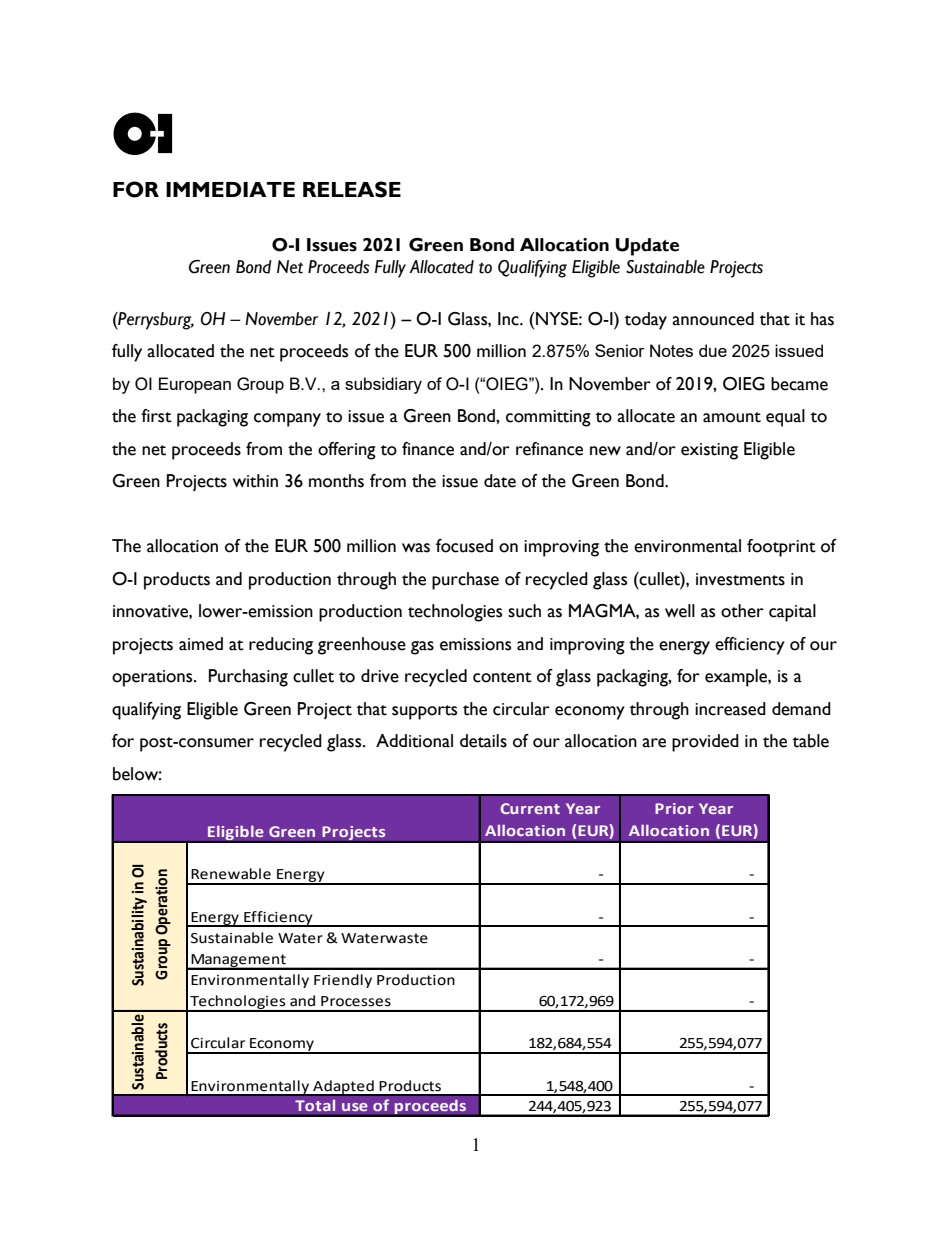 This screenshot has width=952, height=1233. What do you see at coordinates (713, 319) in the screenshot?
I see `announced` at bounding box center [713, 319].
